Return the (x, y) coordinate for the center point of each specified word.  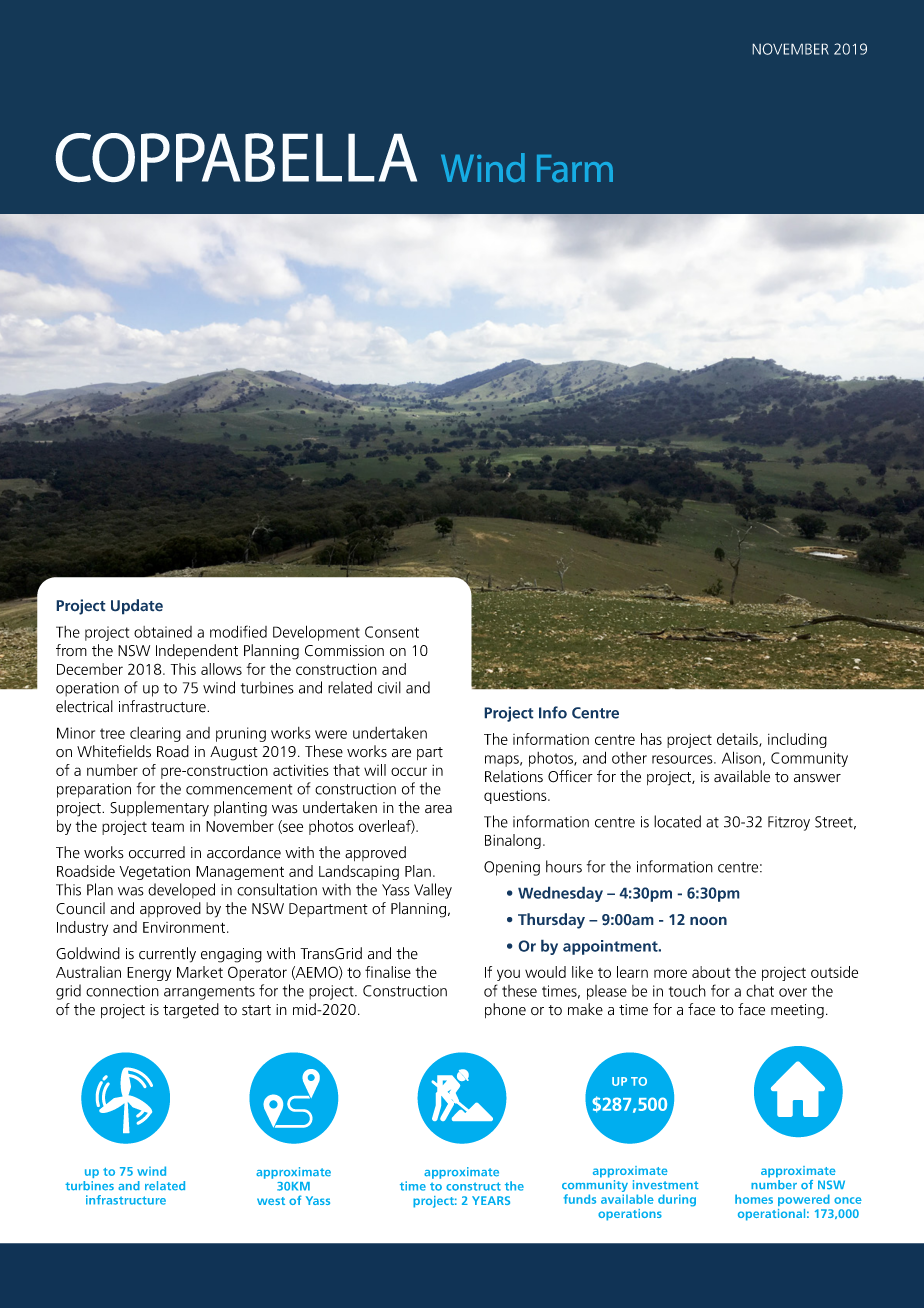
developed (181, 891)
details (738, 740)
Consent (392, 632)
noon (708, 921)
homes (754, 1199)
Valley (433, 891)
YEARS (491, 1200)
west (271, 1201)
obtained (163, 632)
